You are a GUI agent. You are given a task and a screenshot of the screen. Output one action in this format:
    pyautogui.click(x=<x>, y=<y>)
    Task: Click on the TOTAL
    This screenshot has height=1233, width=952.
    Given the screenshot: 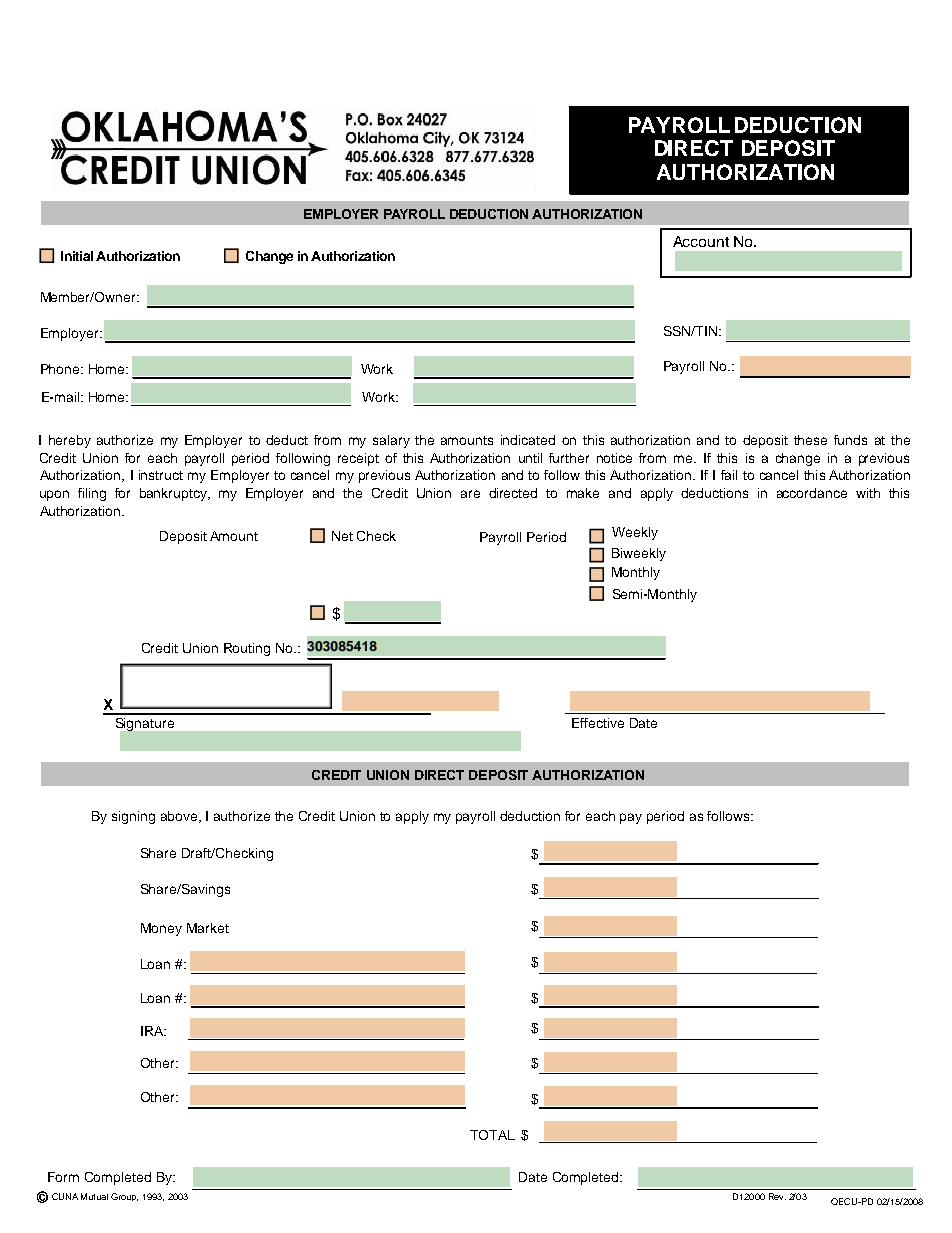 What is the action you would take?
    pyautogui.click(x=492, y=1135)
